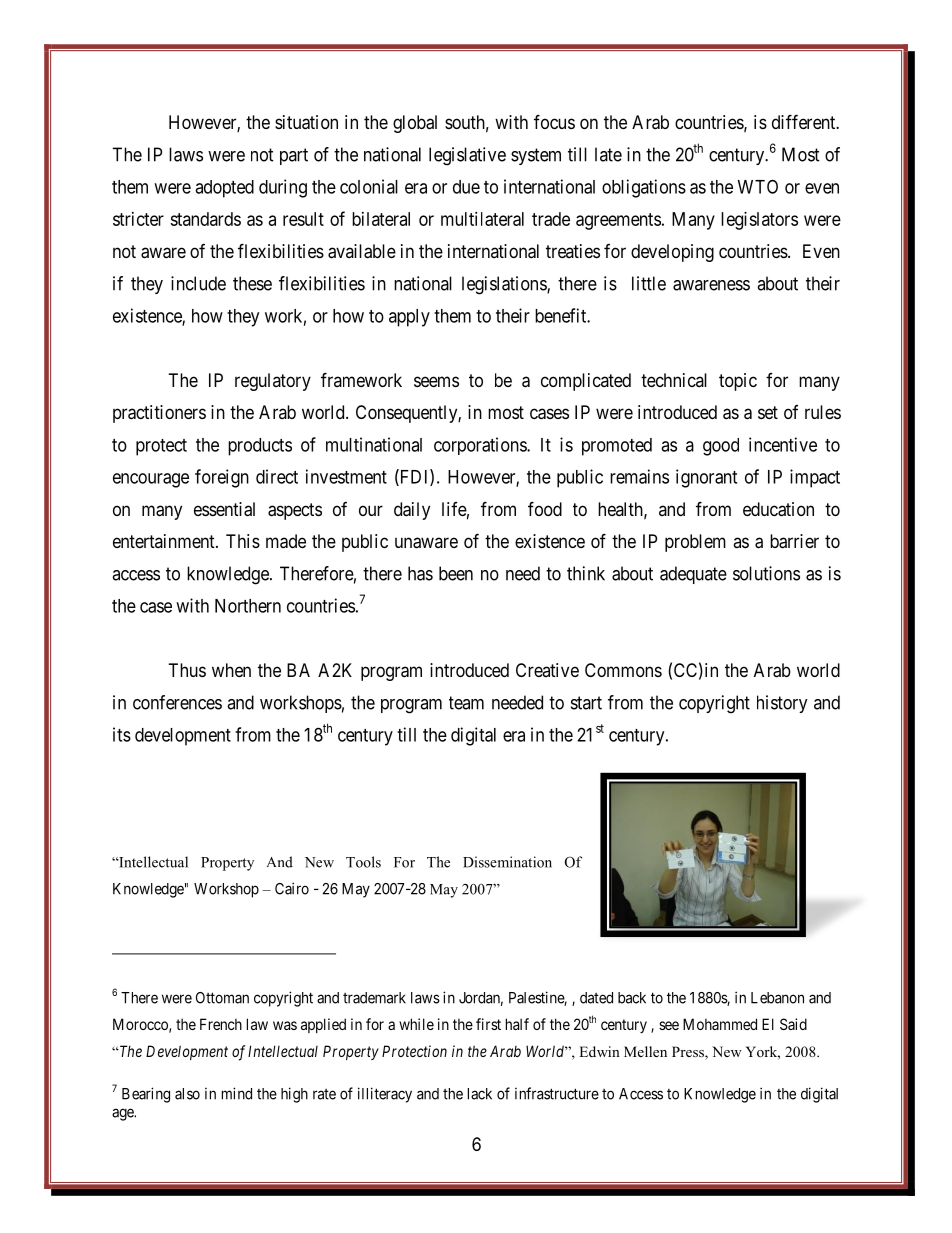  What do you see at coordinates (507, 862) in the screenshot?
I see `Dissemination` at bounding box center [507, 862].
